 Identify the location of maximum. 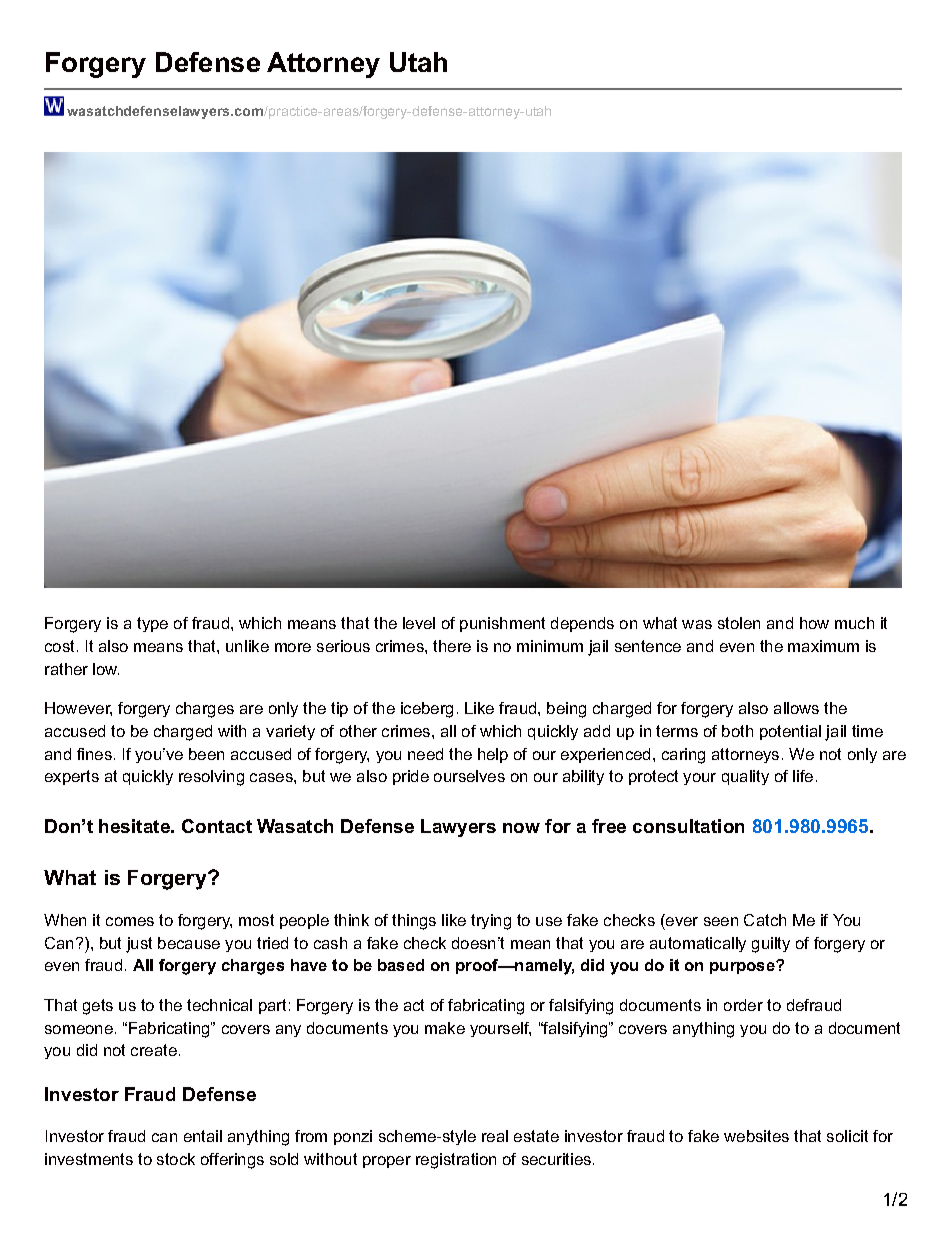
(823, 646).
